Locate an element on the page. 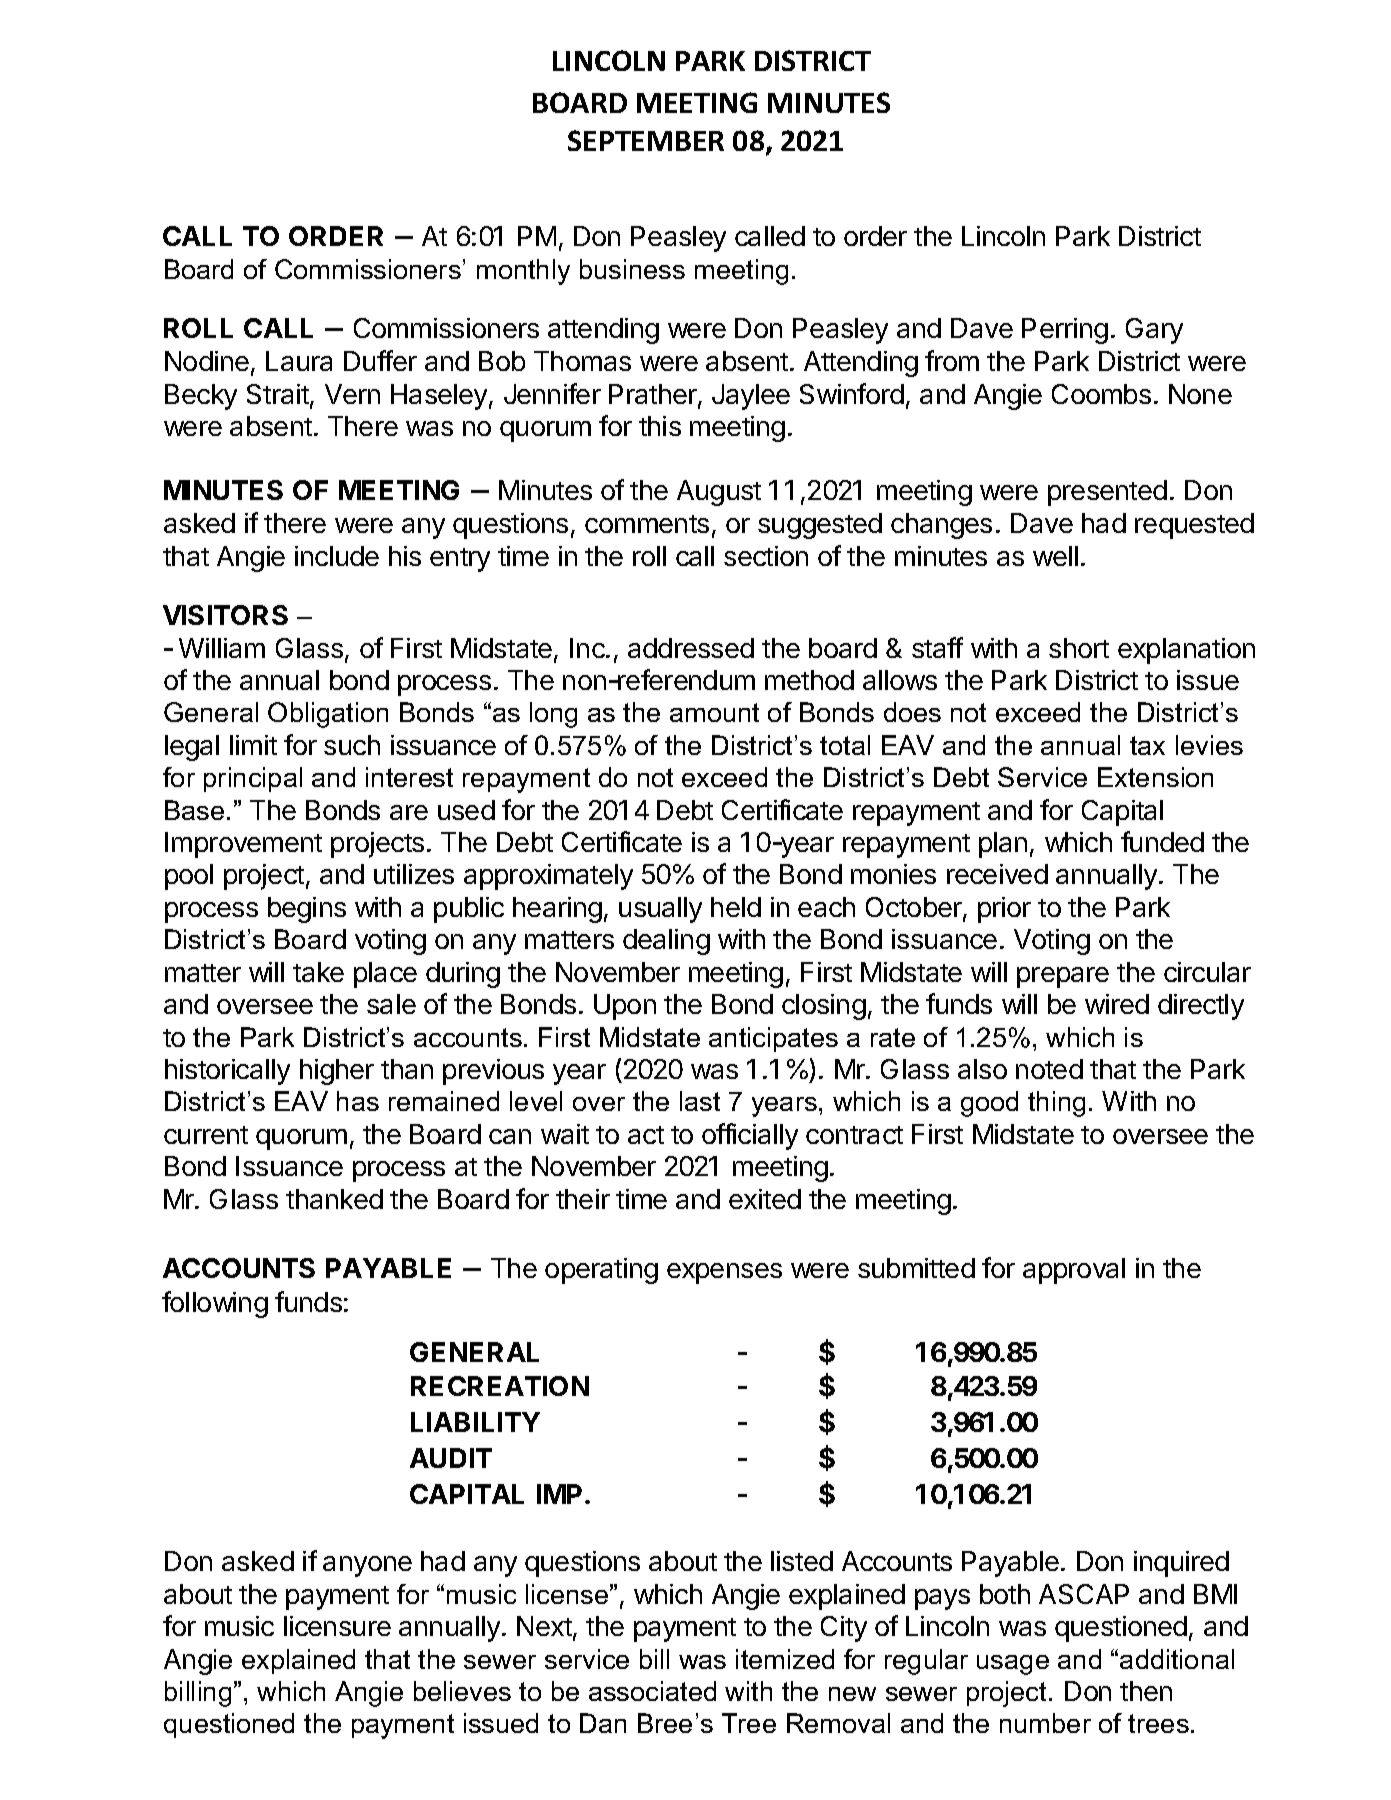  short is located at coordinates (1079, 648).
